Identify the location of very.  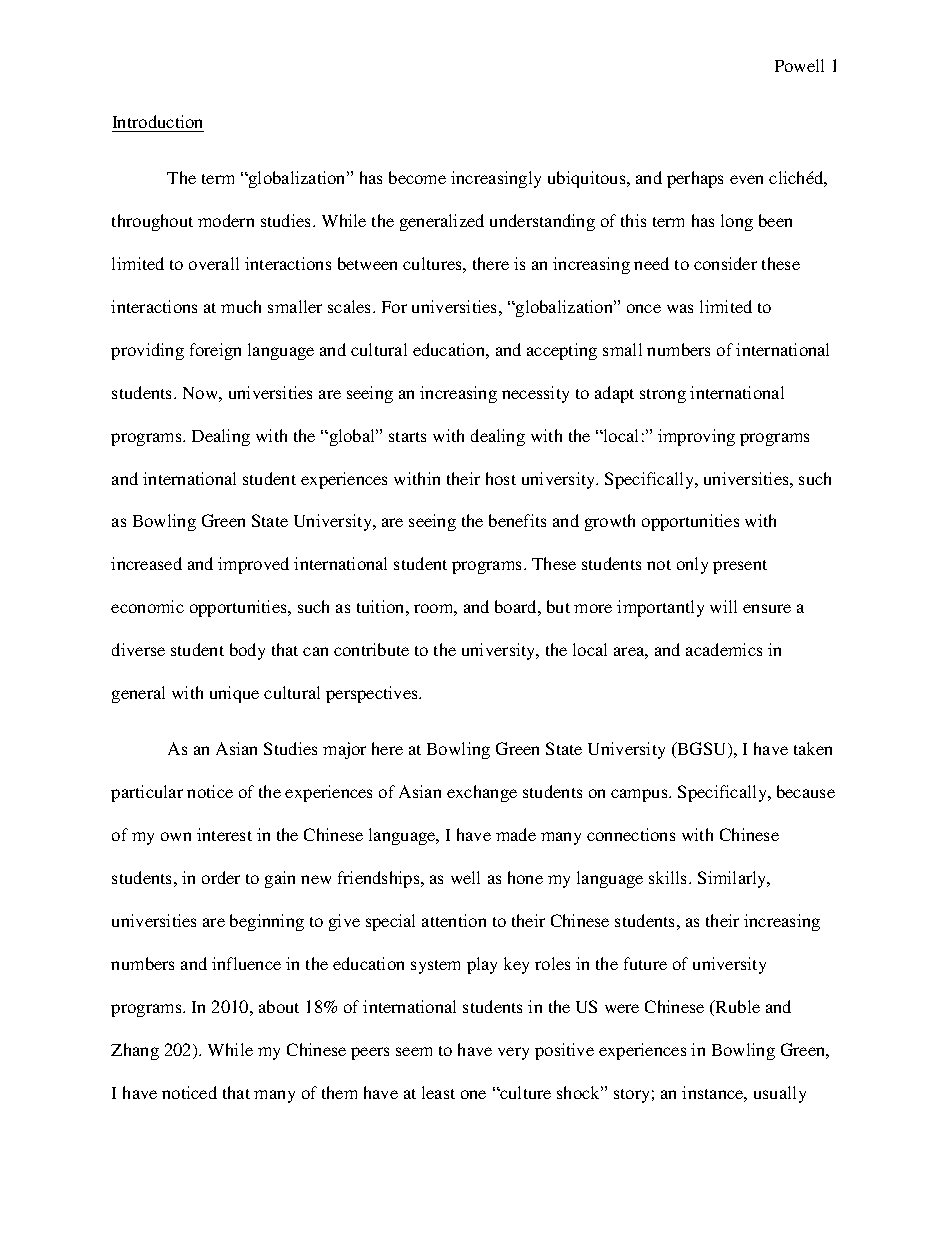
(513, 1053).
